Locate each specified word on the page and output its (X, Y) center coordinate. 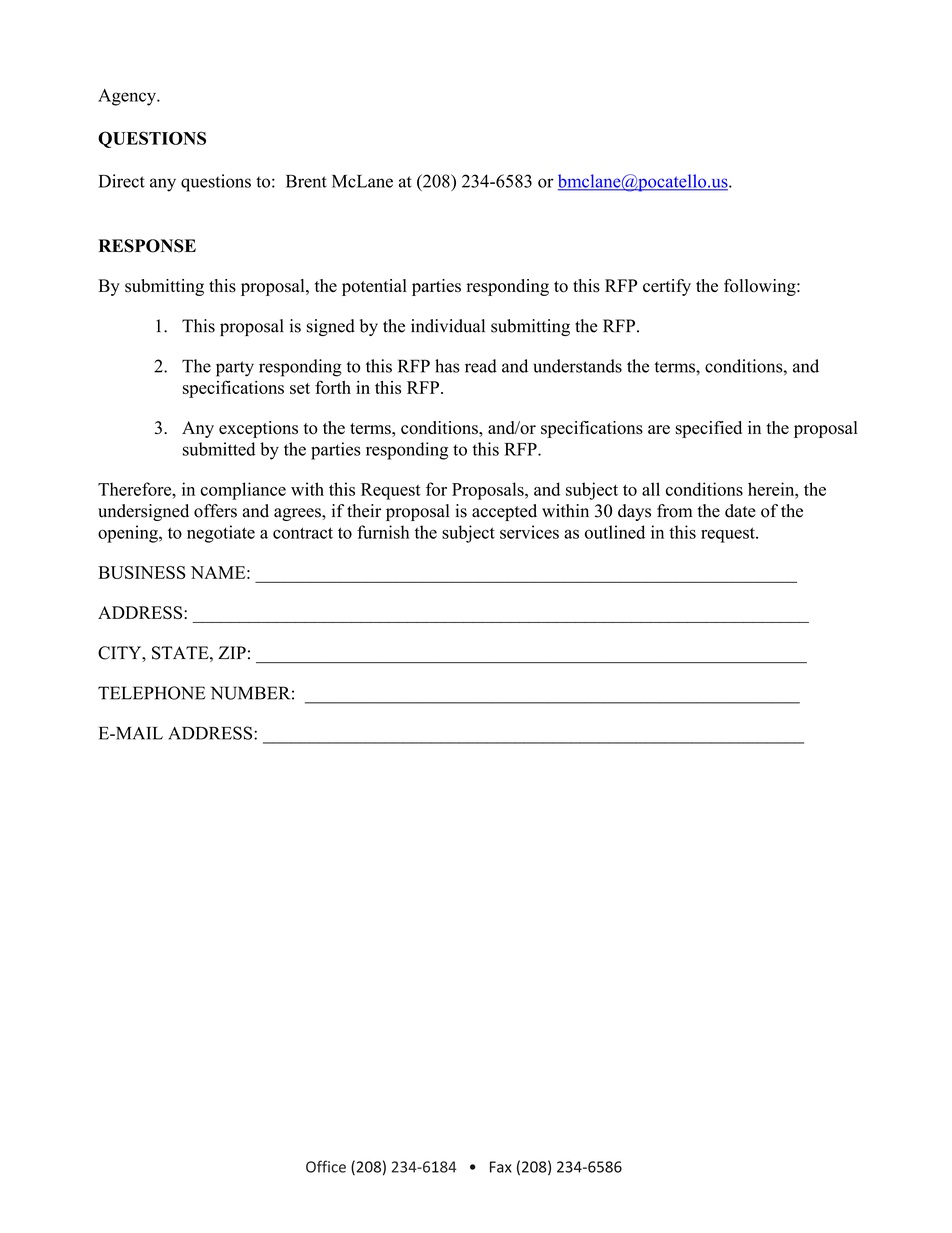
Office (326, 1166)
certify (667, 287)
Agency (128, 97)
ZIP (232, 652)
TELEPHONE (152, 693)
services (529, 532)
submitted (219, 449)
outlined (615, 532)
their (364, 511)
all (651, 489)
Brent (306, 181)
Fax (501, 1167)
